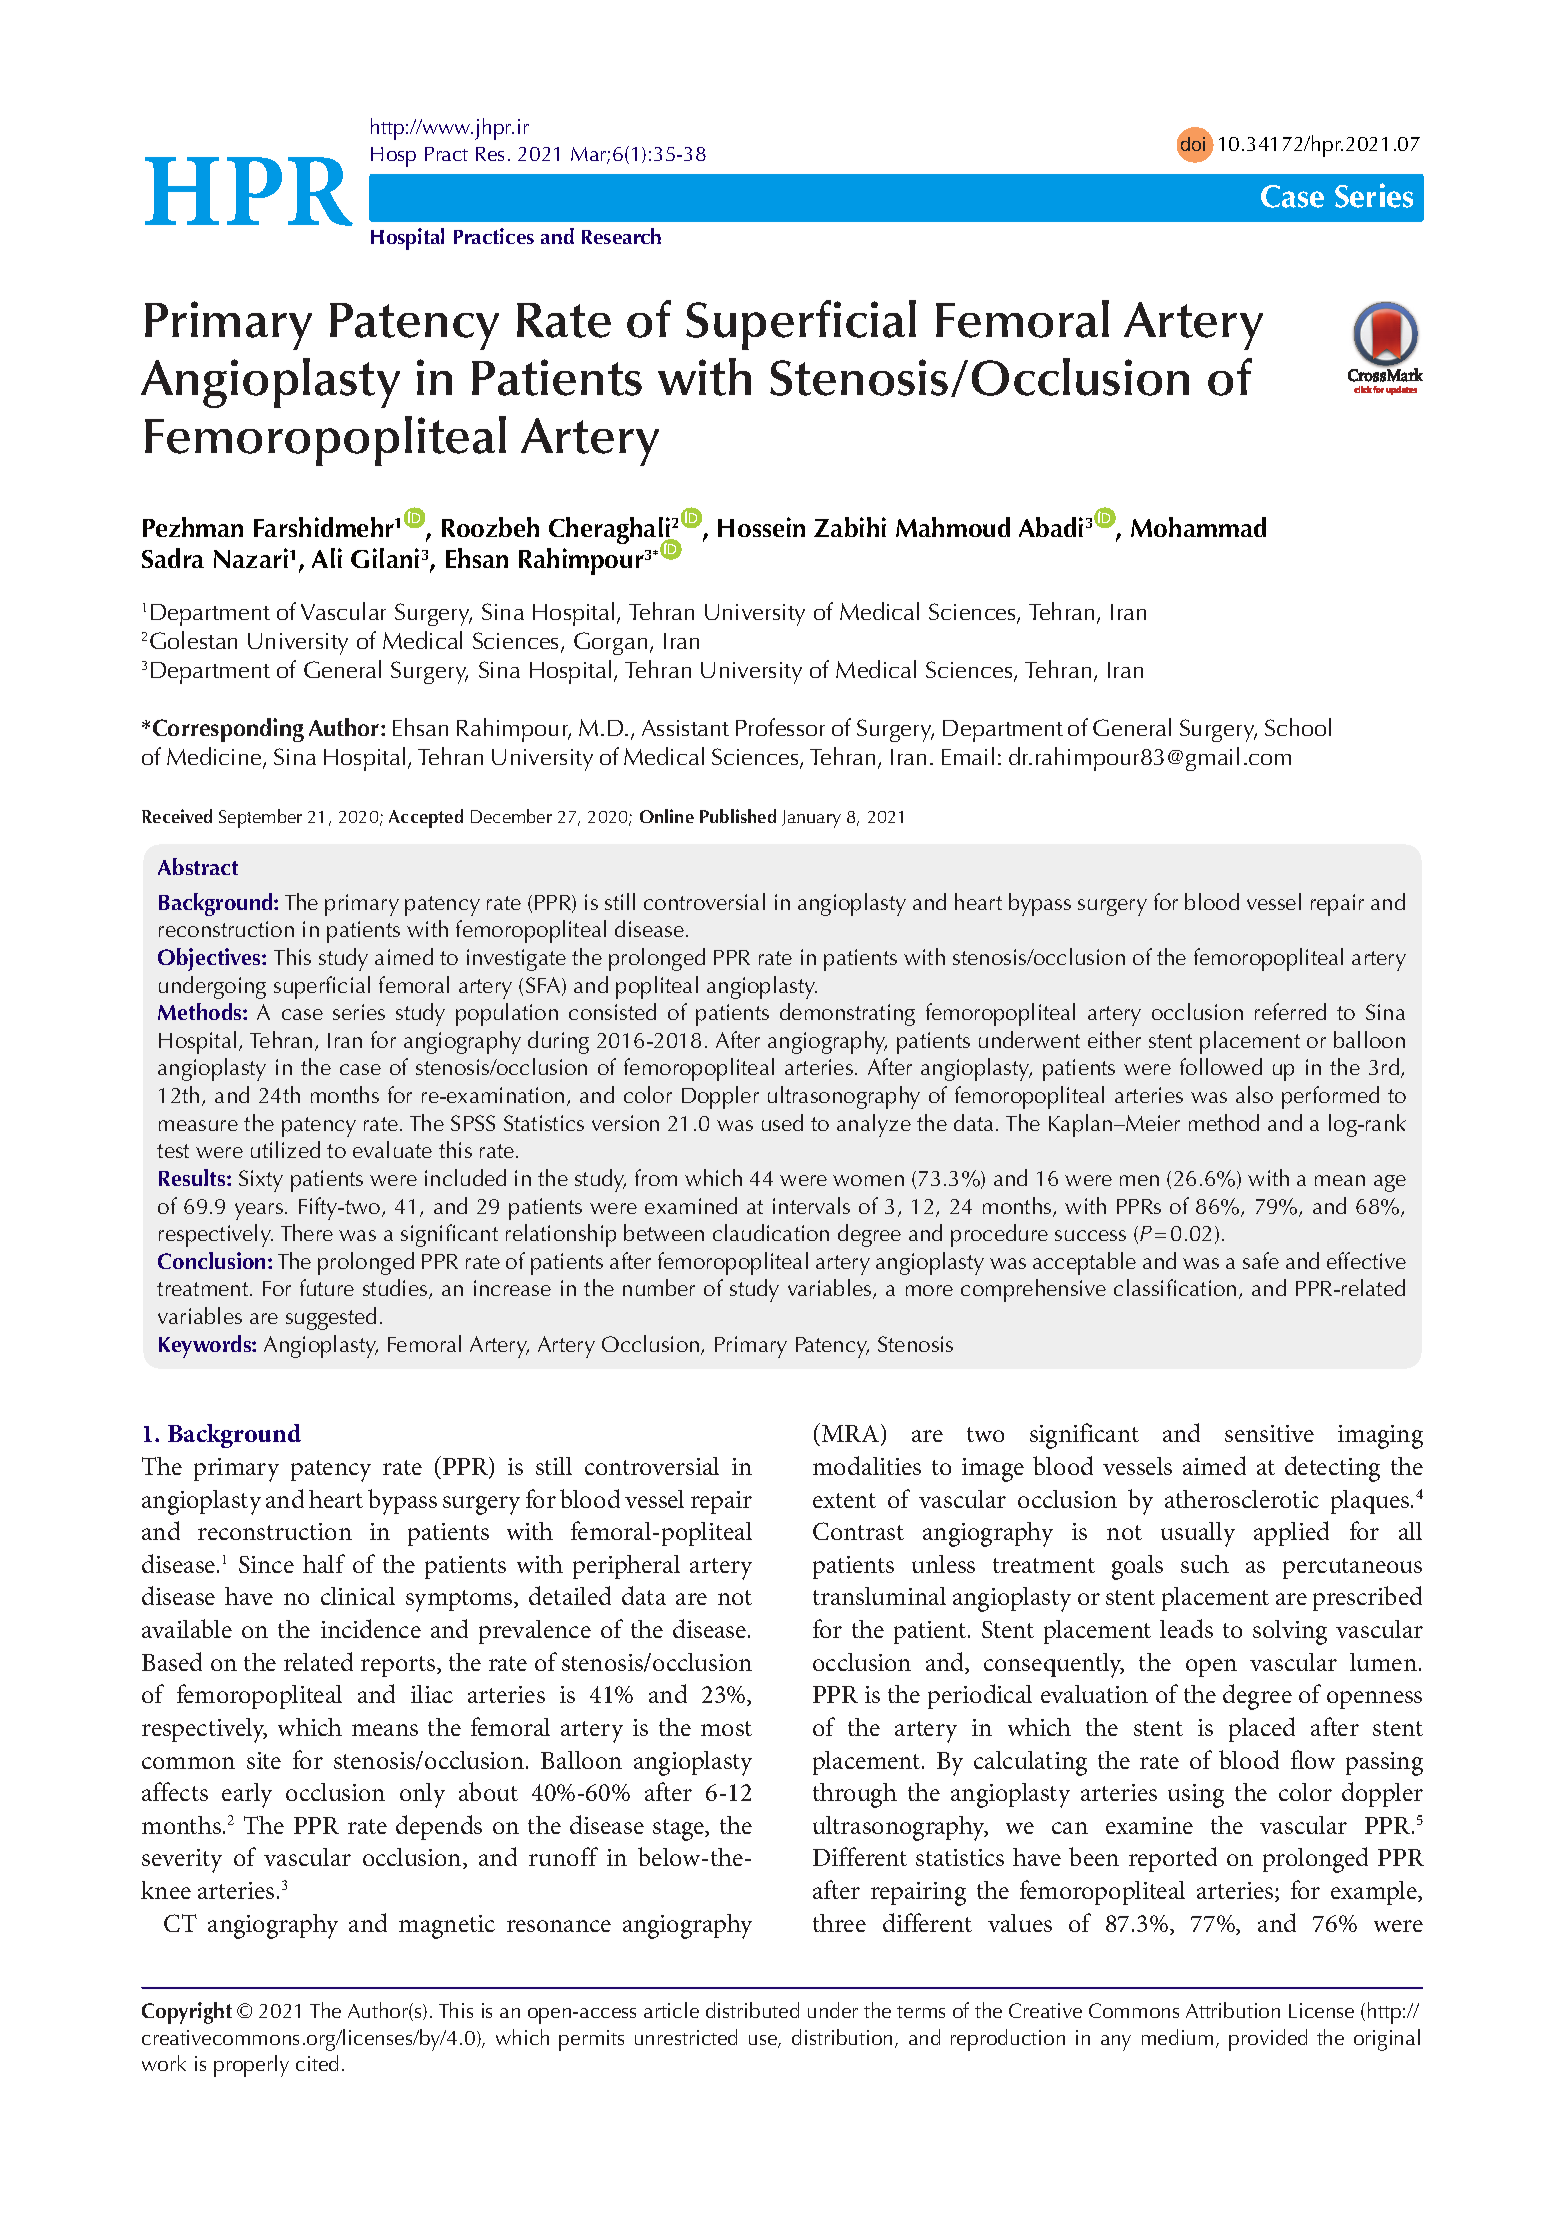 The image size is (1565, 2214). I want to click on cited, so click(317, 2063).
